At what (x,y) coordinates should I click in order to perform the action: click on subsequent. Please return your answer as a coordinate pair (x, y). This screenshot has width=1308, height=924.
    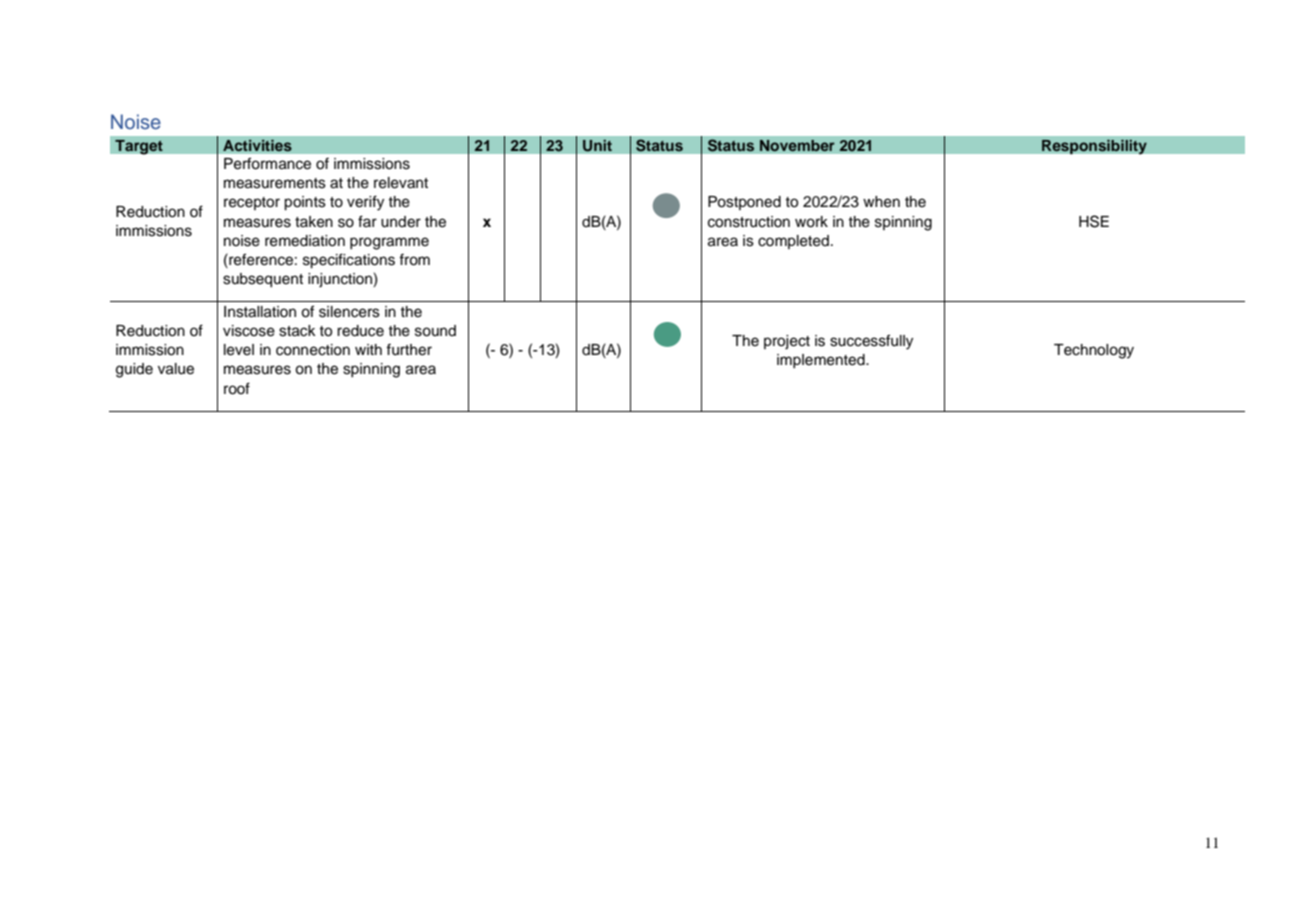
    Looking at the image, I should click on (263, 280).
